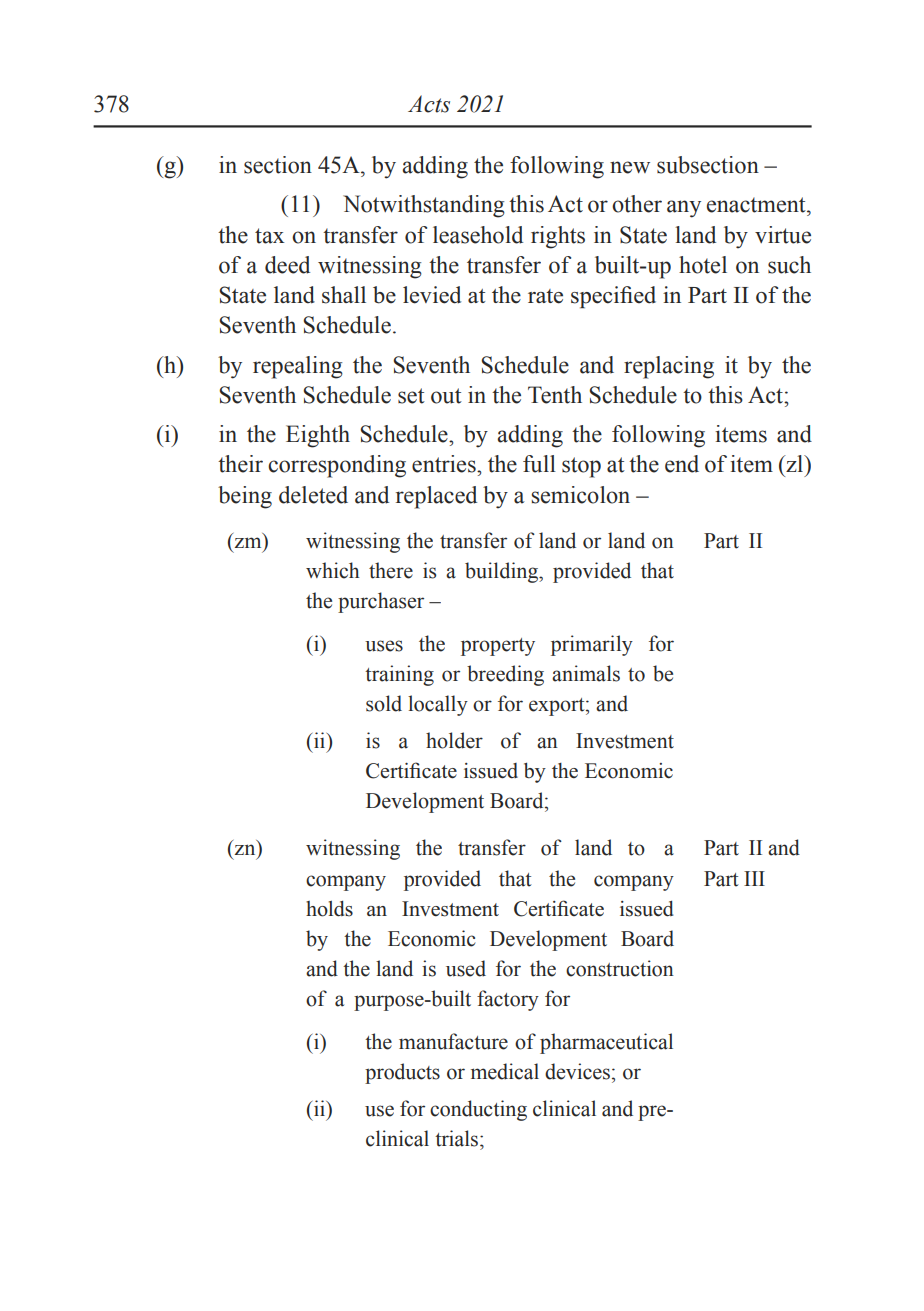 The image size is (924, 1311). Describe the element at coordinates (505, 1071) in the screenshot. I see `medical` at that location.
